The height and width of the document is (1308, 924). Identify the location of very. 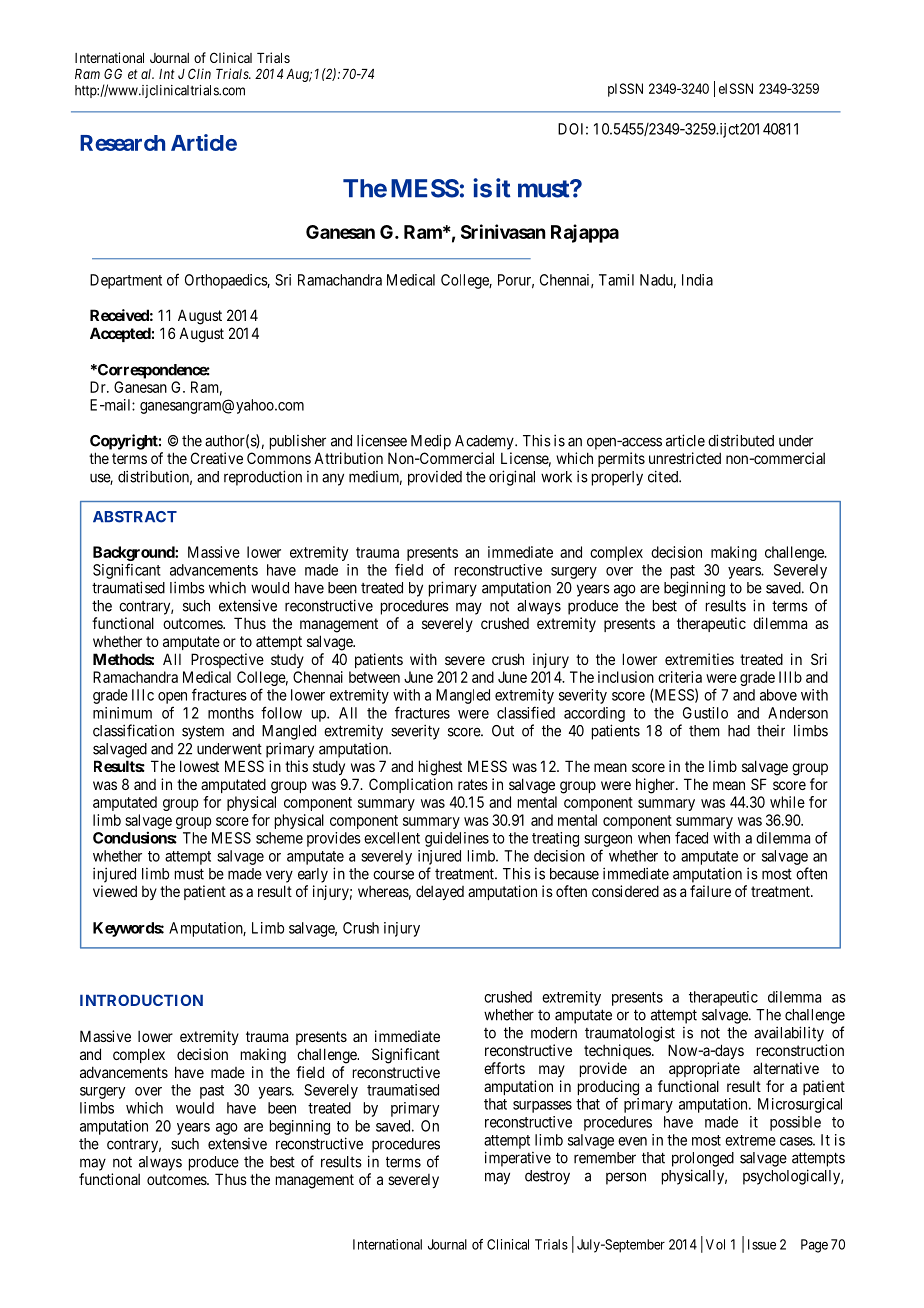
(279, 876).
